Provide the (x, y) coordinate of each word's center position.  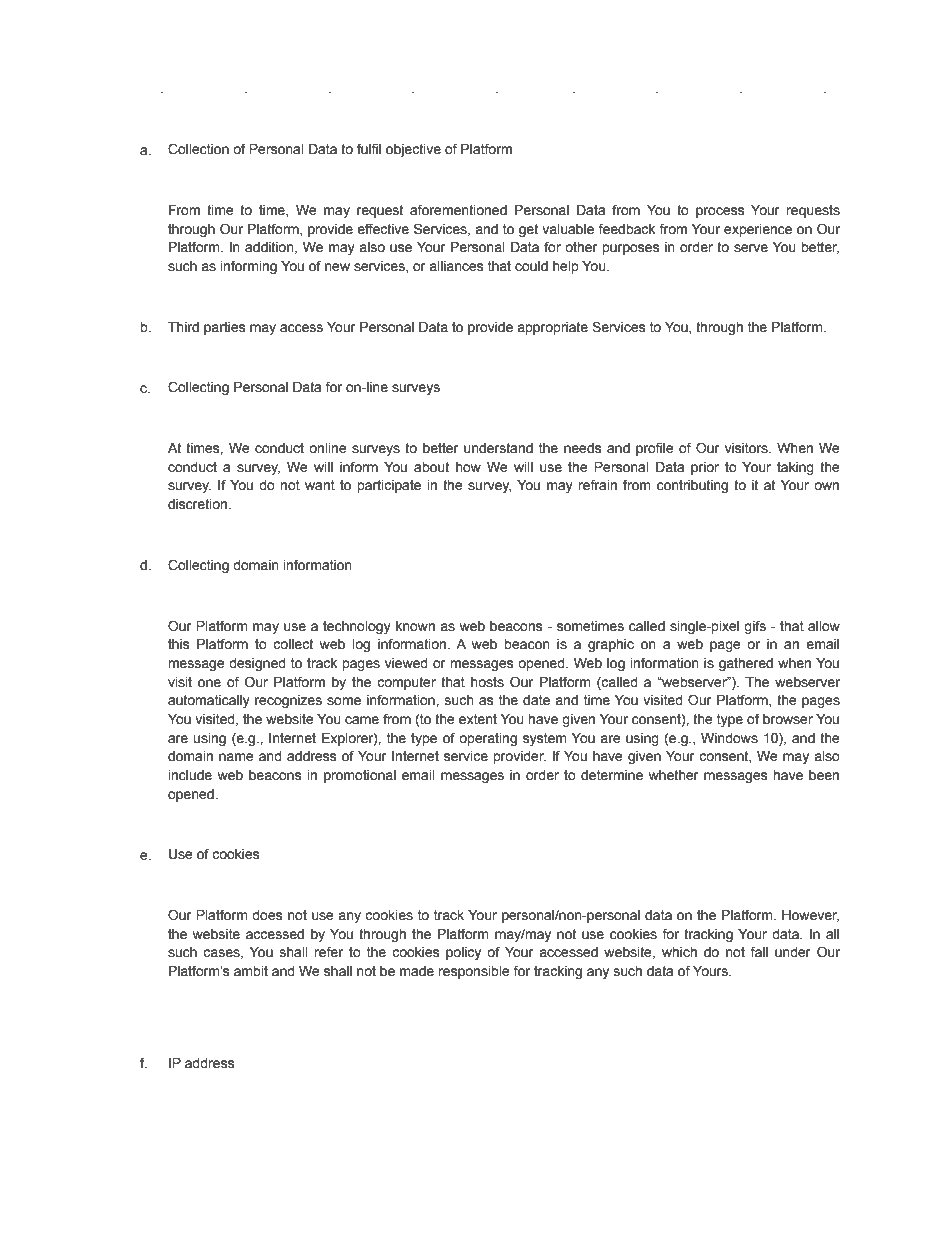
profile (655, 449)
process (720, 212)
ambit (251, 971)
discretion (198, 504)
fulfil (369, 148)
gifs (755, 627)
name (236, 757)
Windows (729, 738)
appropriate (552, 328)
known (415, 626)
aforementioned (458, 210)
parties (225, 328)
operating (488, 739)
